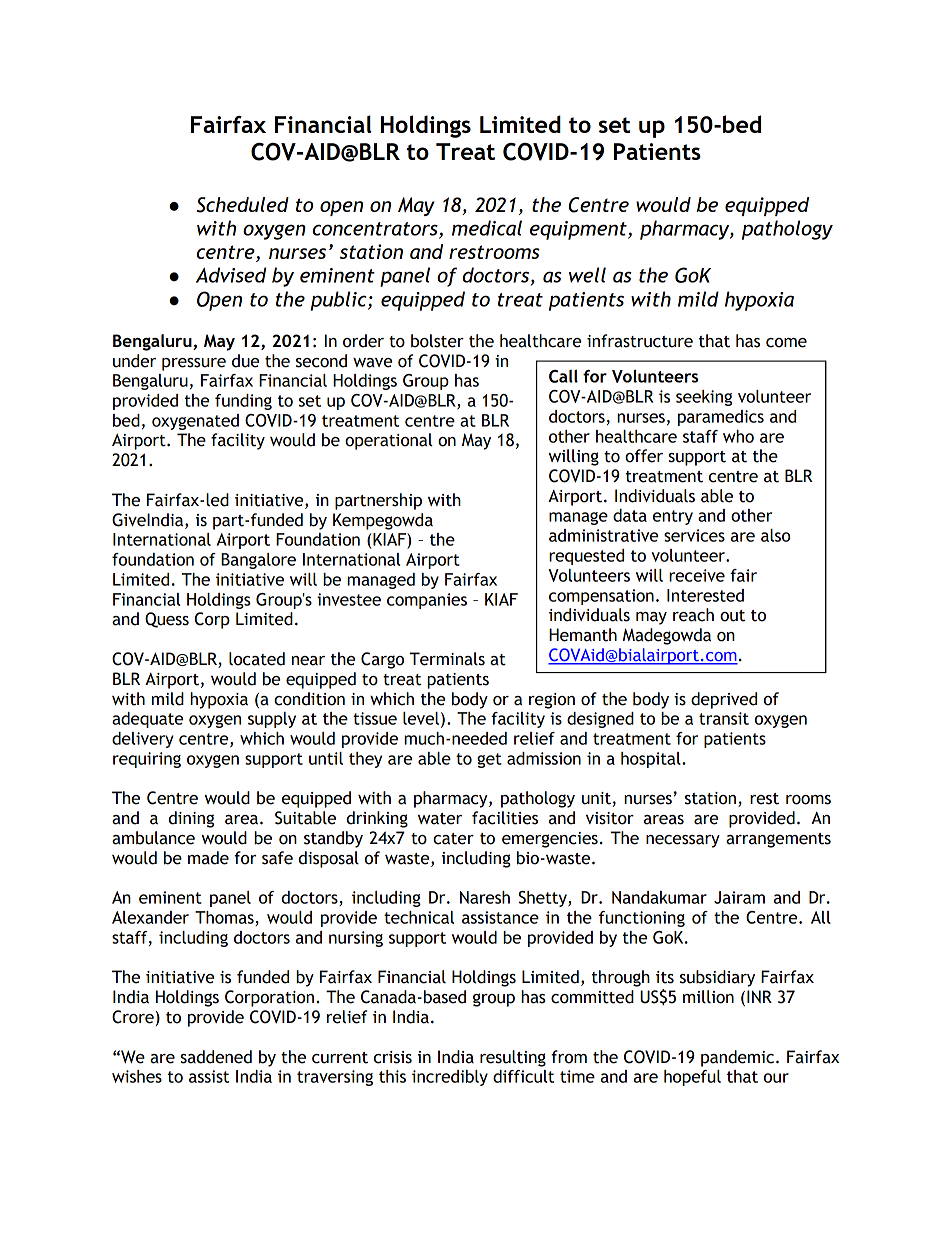 Image resolution: width=952 pixels, height=1233 pixels. What do you see at coordinates (652, 760) in the document?
I see `hospital` at bounding box center [652, 760].
